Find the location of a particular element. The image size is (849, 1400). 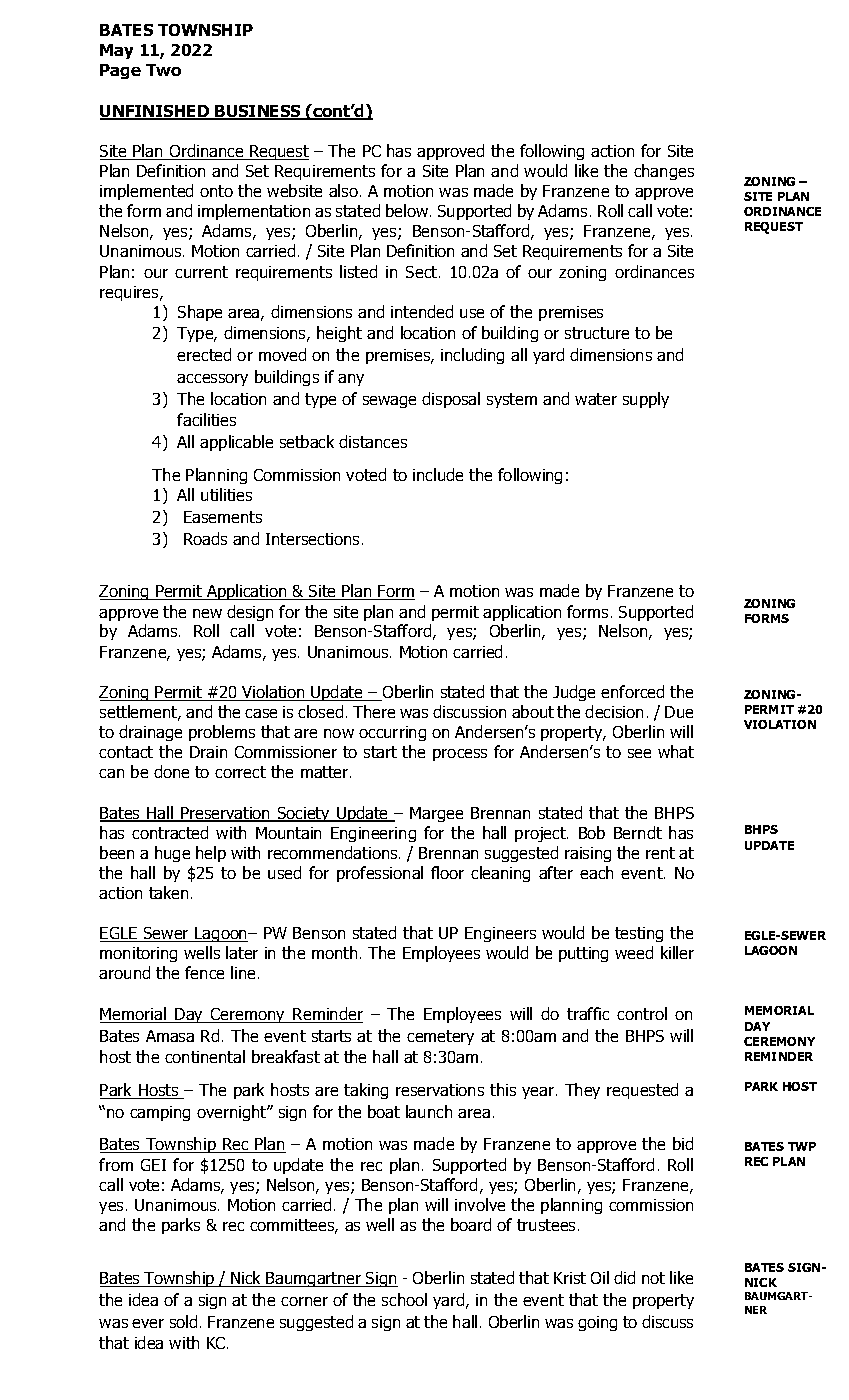

supply is located at coordinates (646, 400).
